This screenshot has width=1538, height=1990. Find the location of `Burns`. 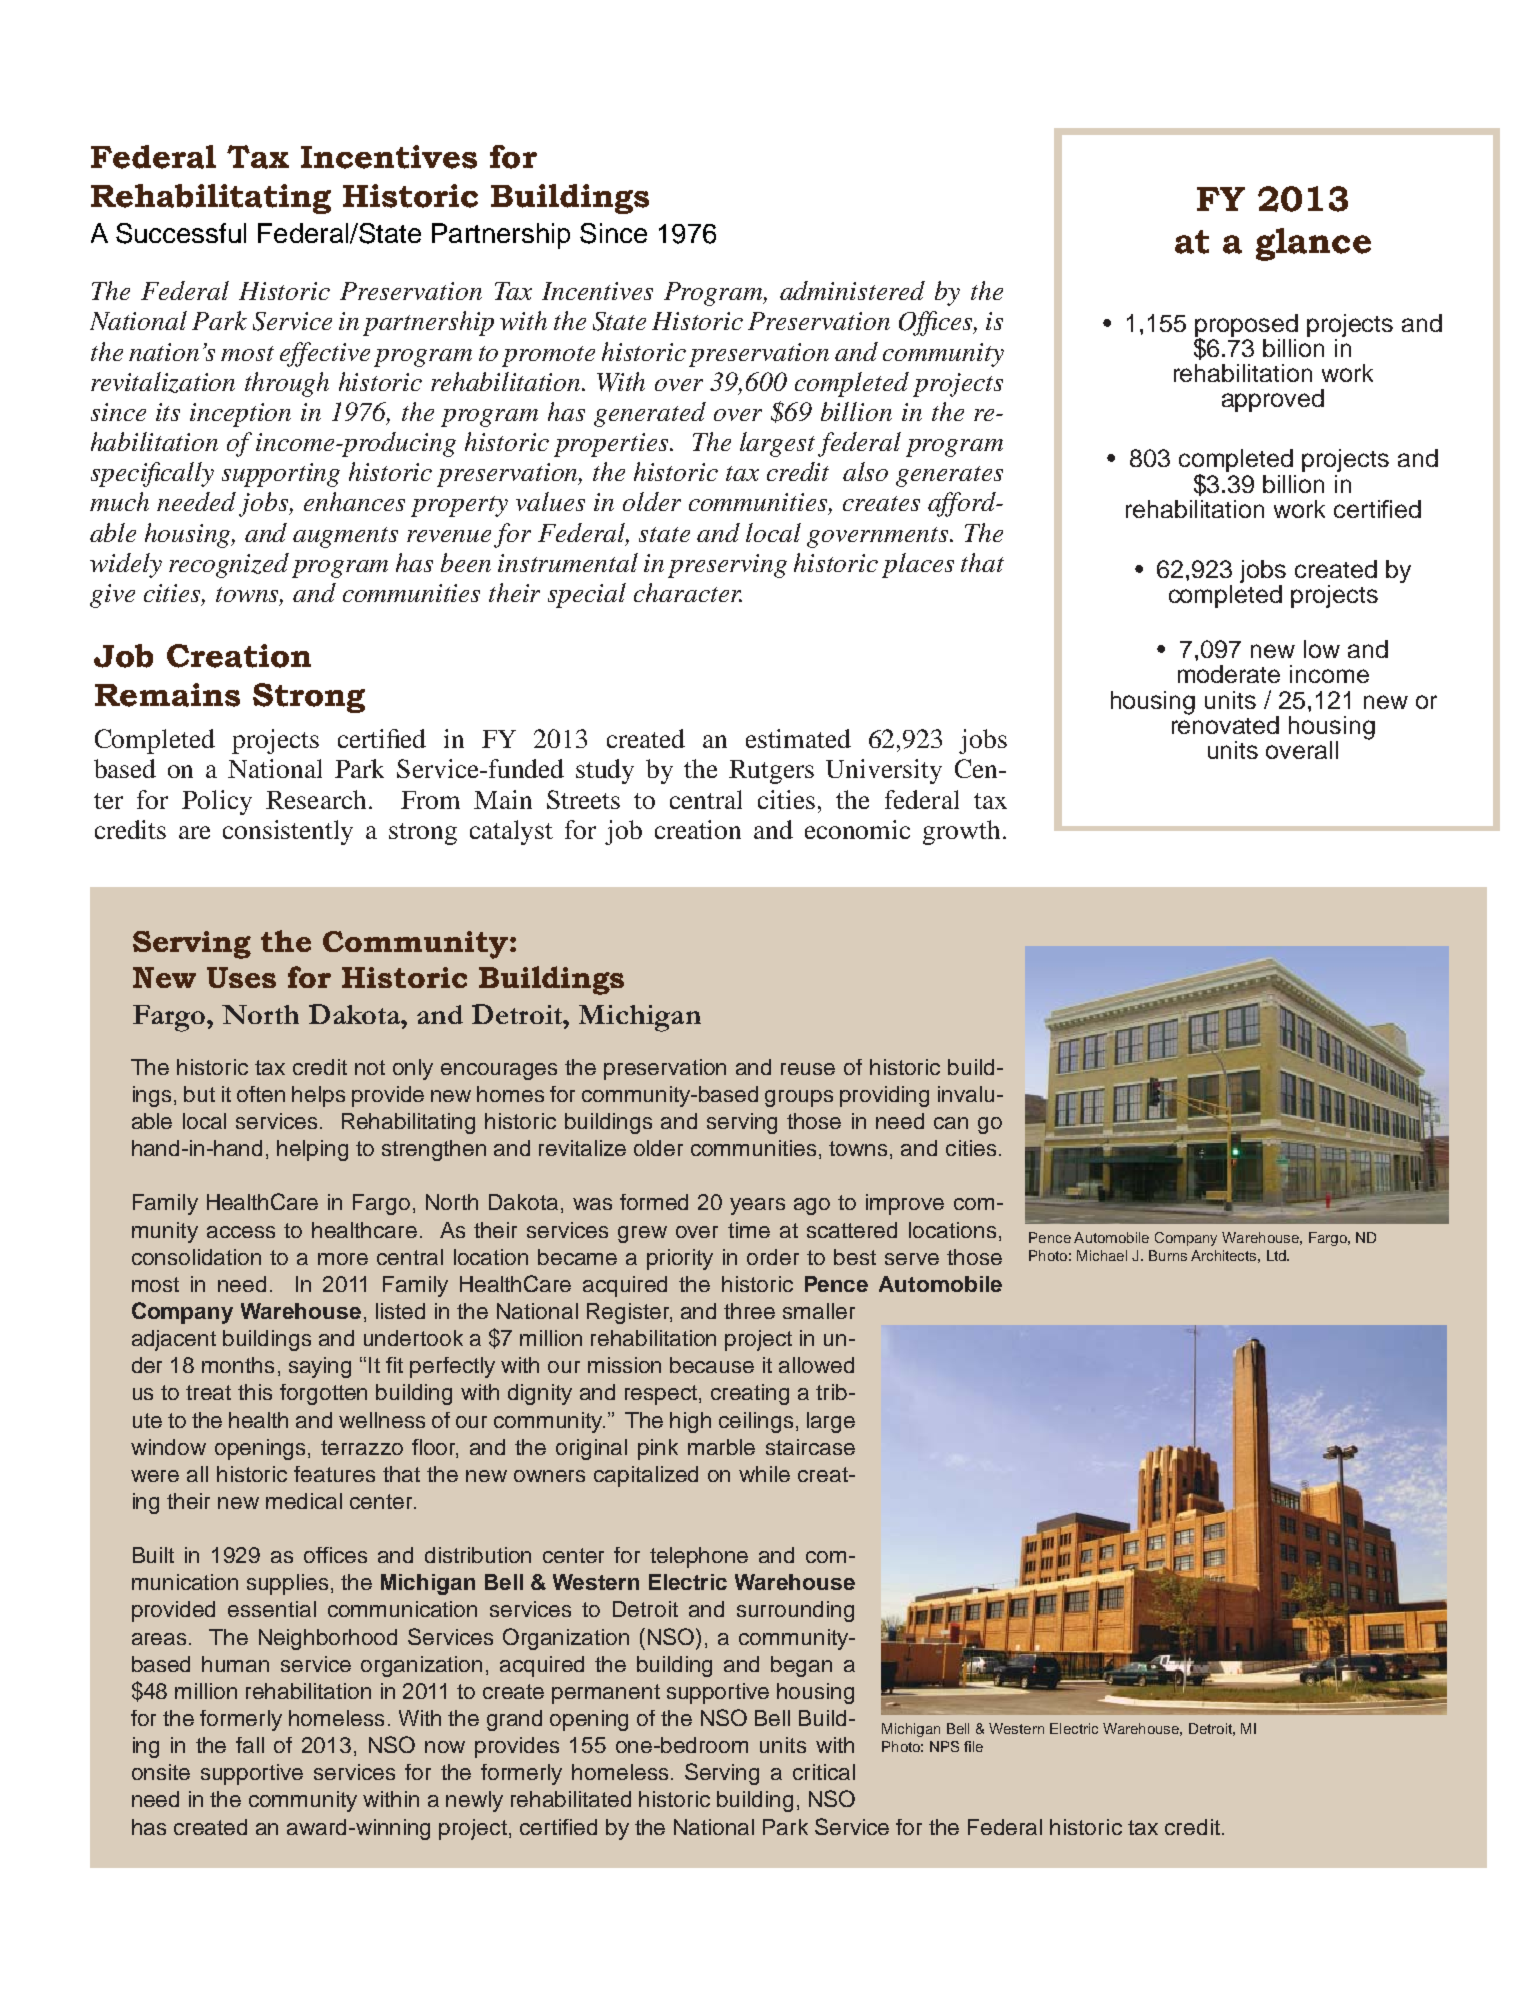

Burns is located at coordinates (1168, 1255).
